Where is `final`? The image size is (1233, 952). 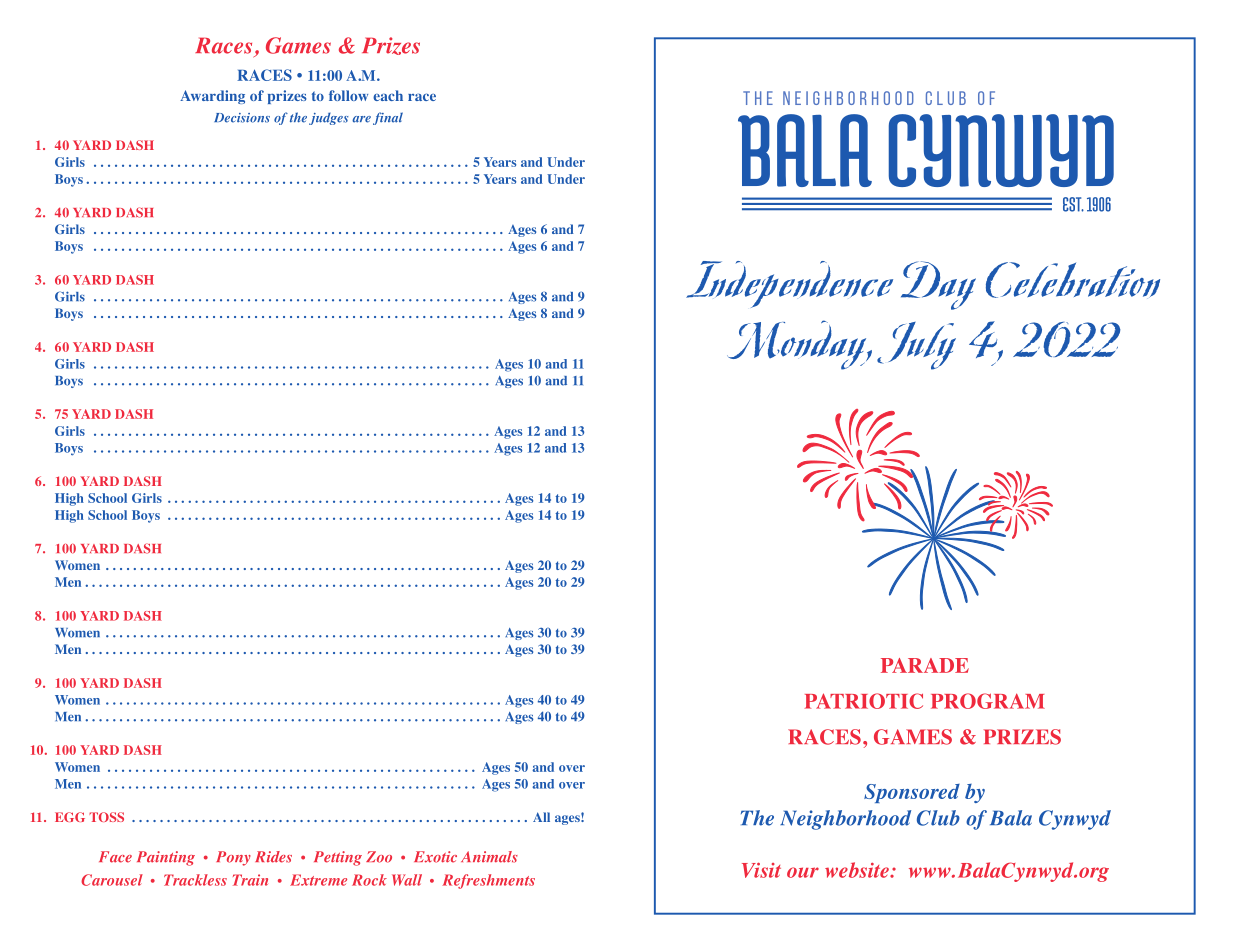 final is located at coordinates (388, 118).
